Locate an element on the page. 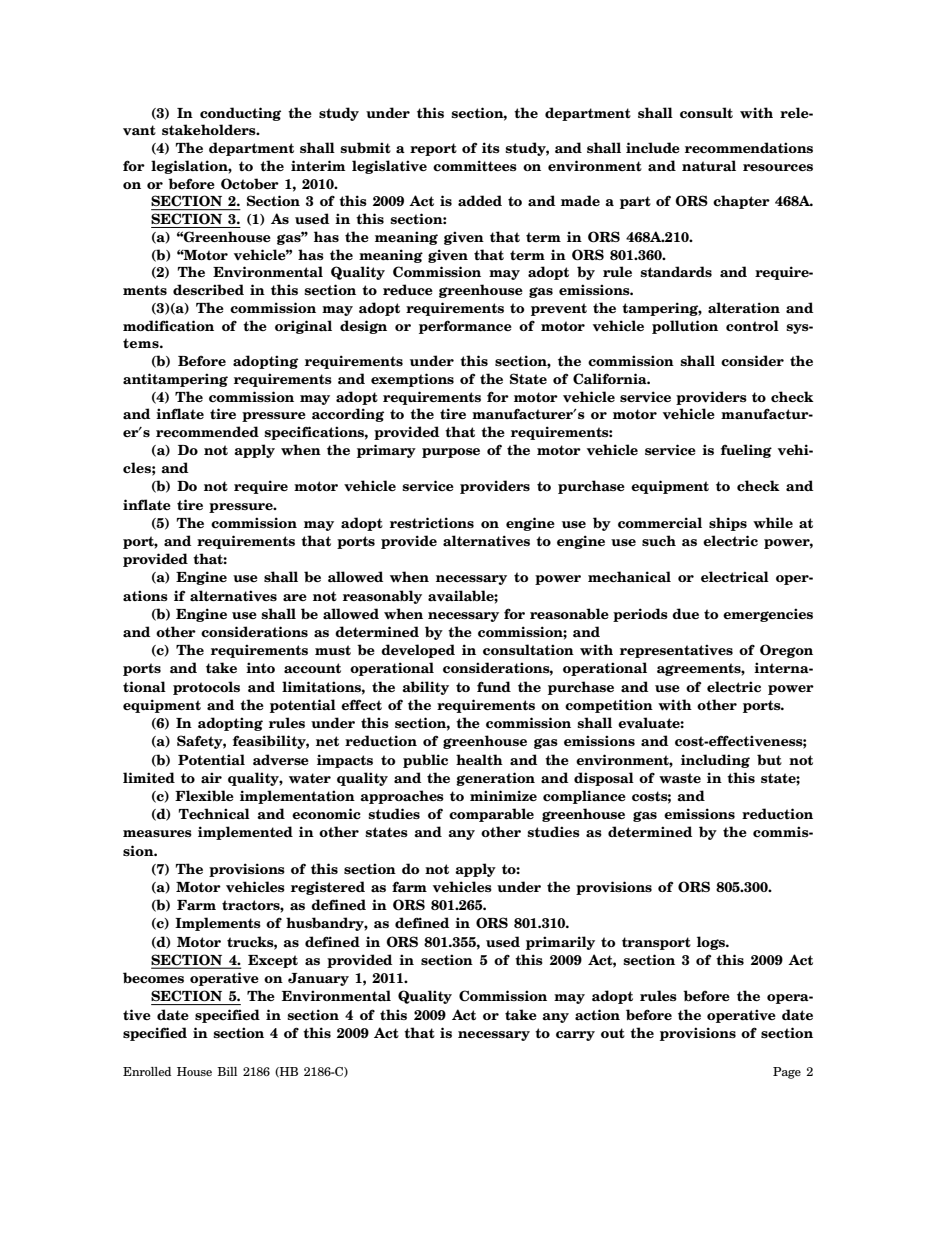 This page has height=1233, width=952. carry is located at coordinates (575, 1036).
